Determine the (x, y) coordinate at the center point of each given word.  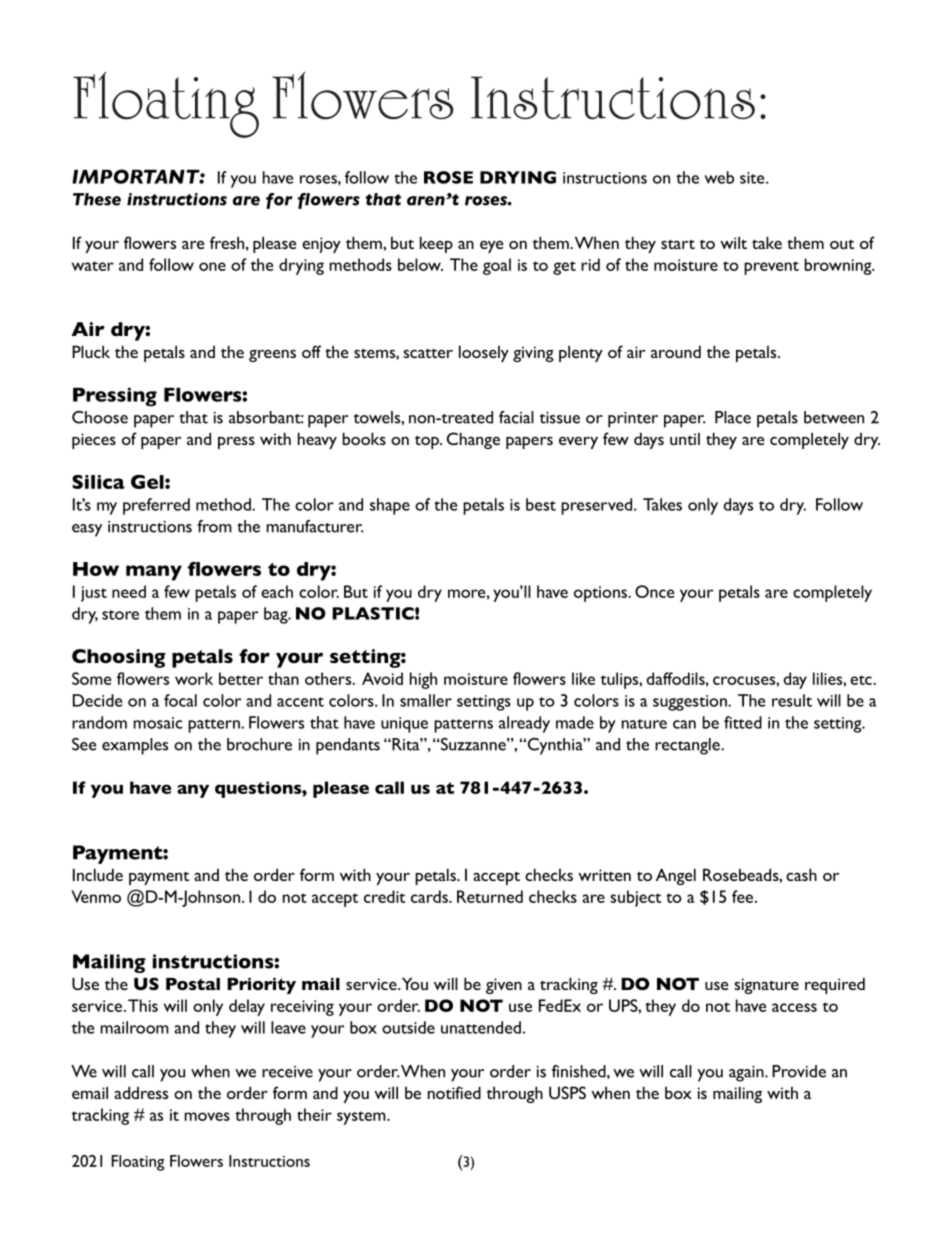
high (423, 680)
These (97, 199)
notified (454, 1092)
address (141, 1092)
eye (492, 247)
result (792, 700)
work (194, 678)
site (753, 178)
